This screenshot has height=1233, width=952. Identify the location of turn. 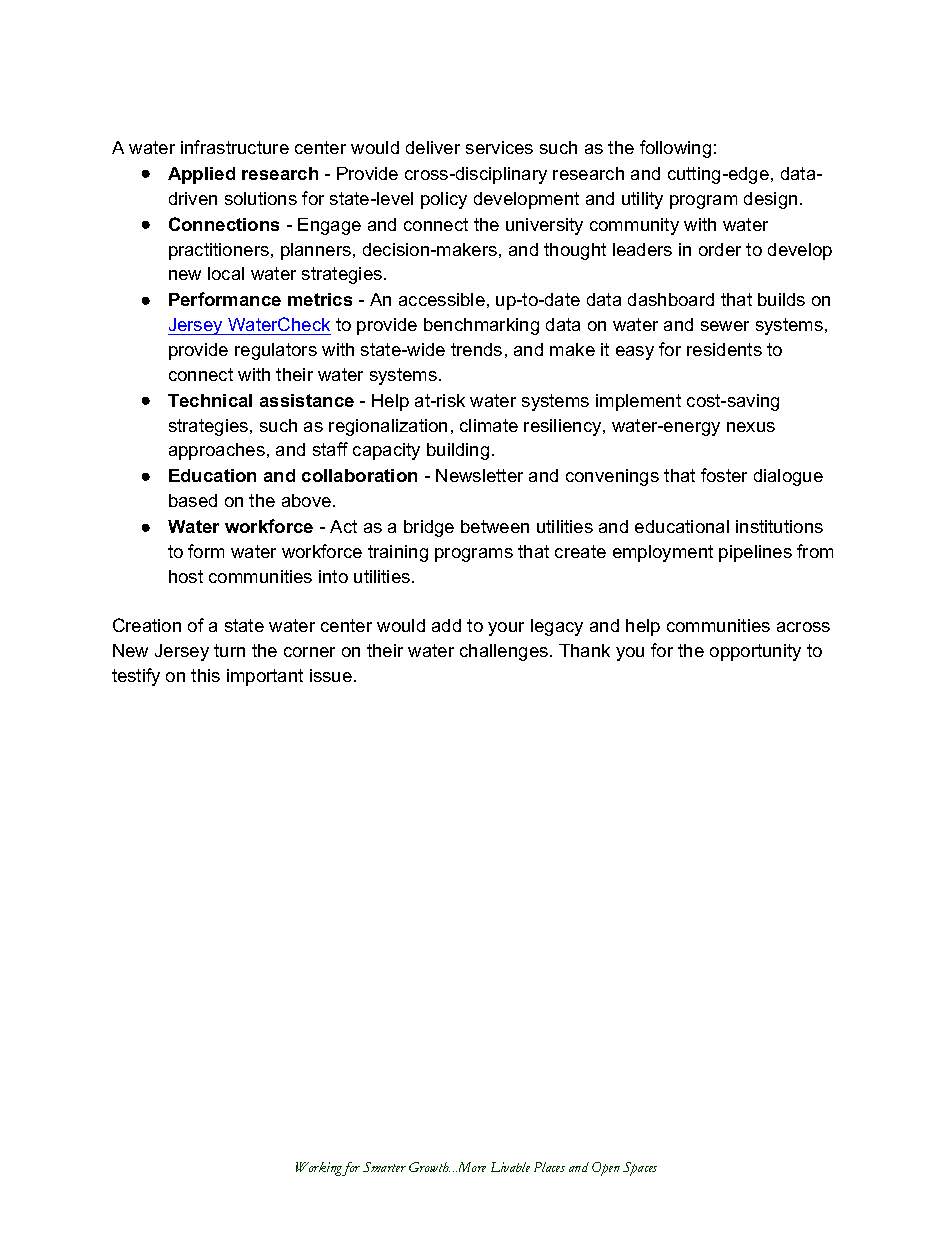
(229, 650).
